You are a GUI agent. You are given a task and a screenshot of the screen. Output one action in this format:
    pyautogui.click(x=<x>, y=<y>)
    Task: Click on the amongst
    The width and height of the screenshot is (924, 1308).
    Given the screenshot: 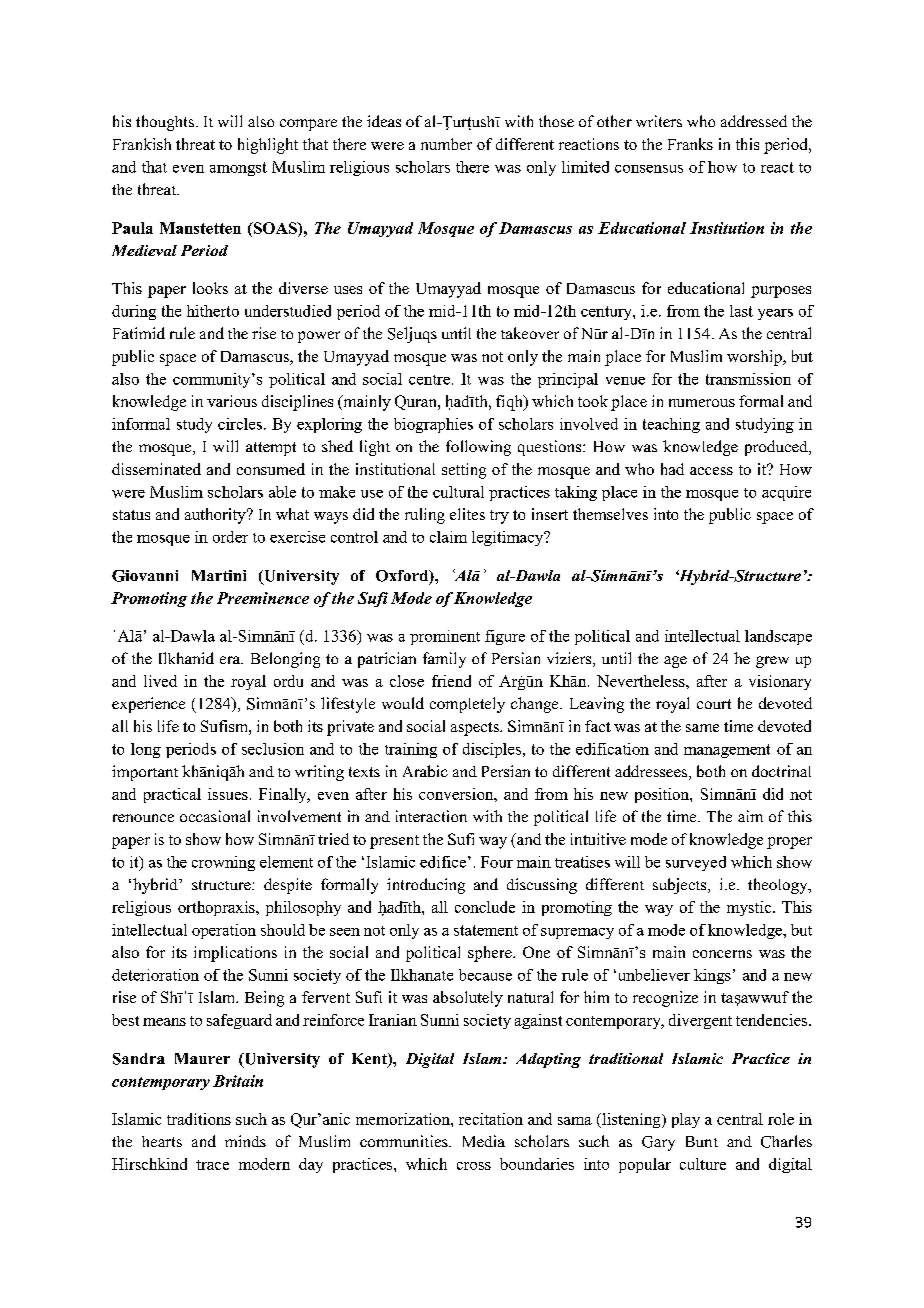 What is the action you would take?
    pyautogui.click(x=238, y=169)
